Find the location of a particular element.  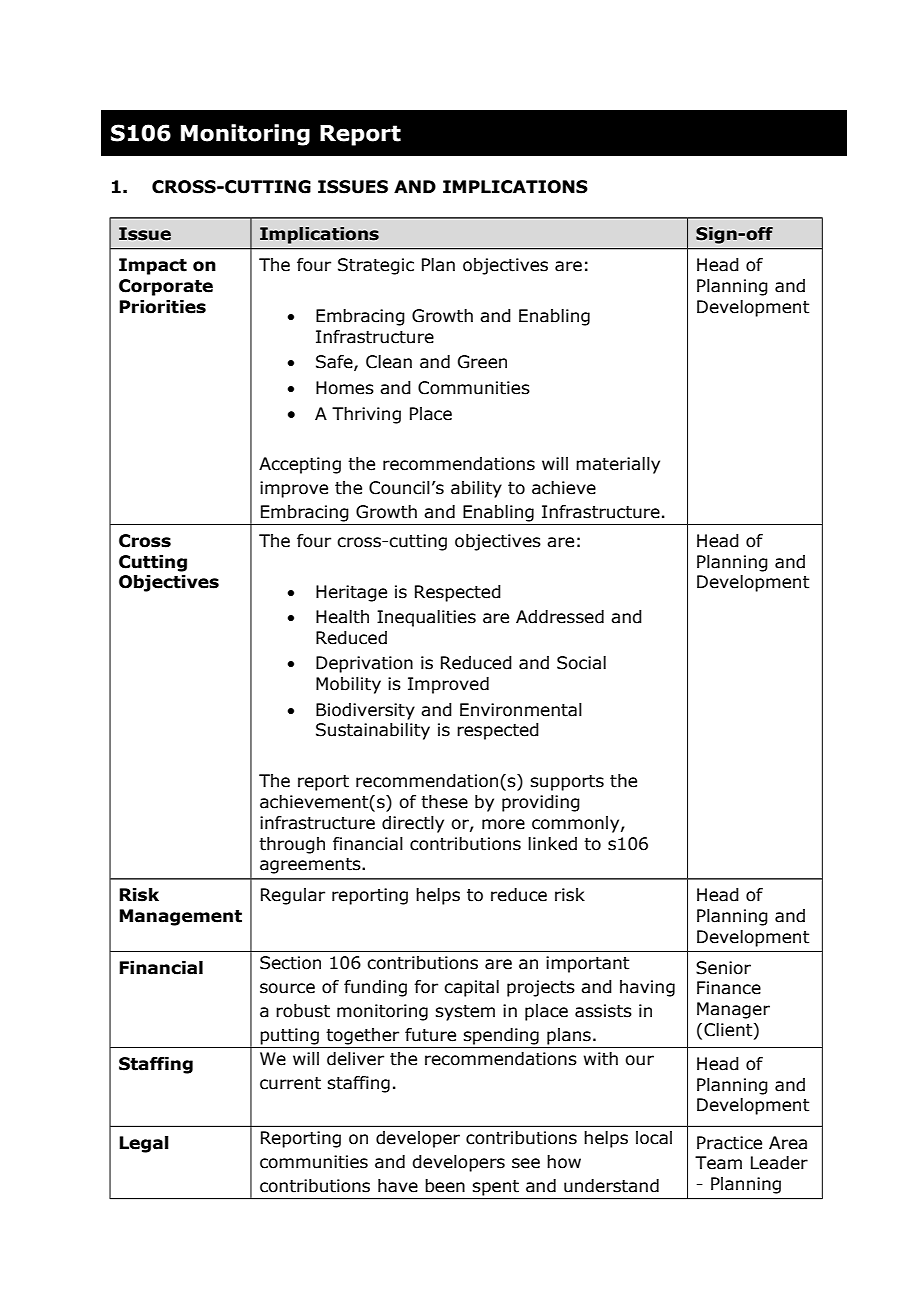

Corporate is located at coordinates (166, 287).
